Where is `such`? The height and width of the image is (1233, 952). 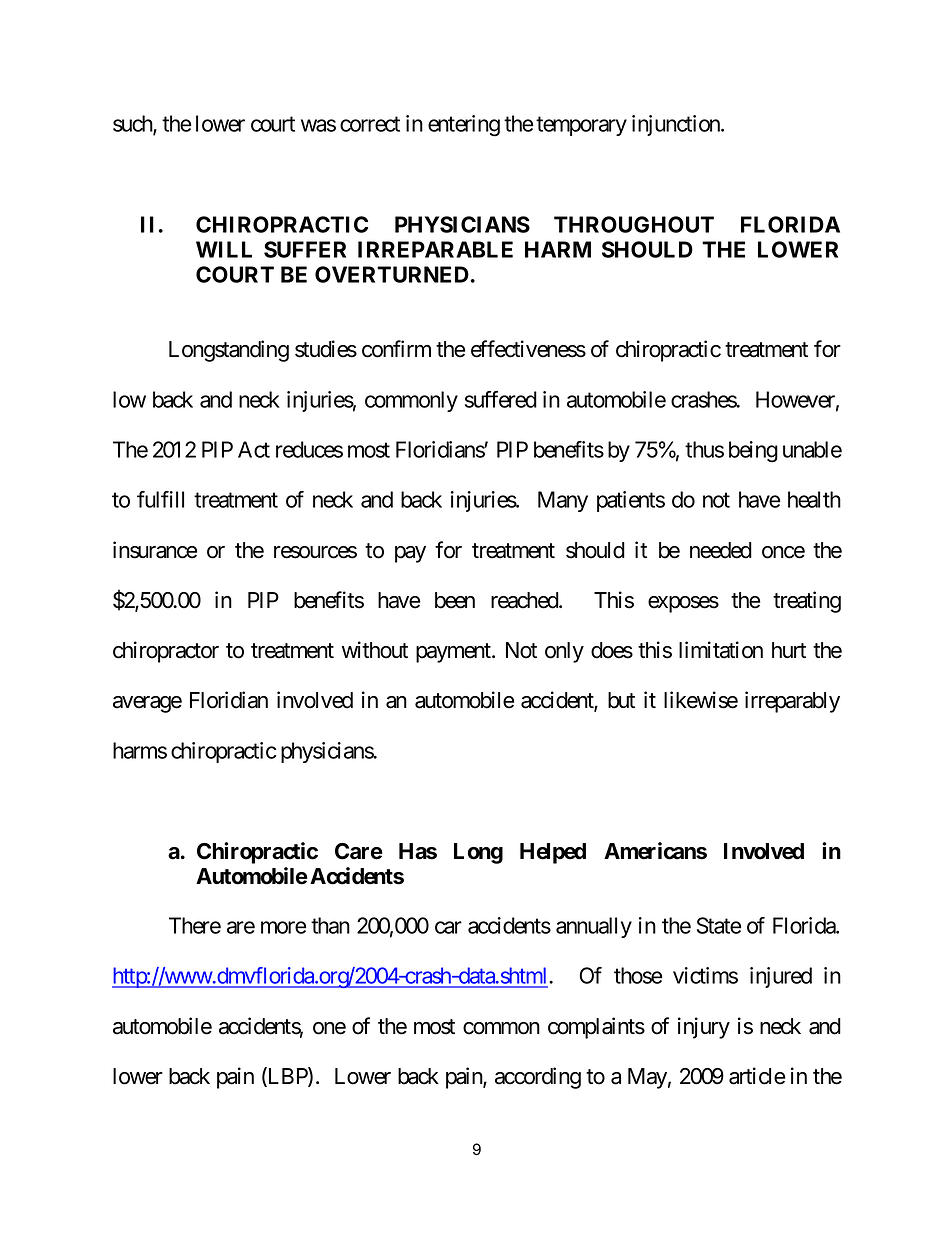
such is located at coordinates (133, 125).
